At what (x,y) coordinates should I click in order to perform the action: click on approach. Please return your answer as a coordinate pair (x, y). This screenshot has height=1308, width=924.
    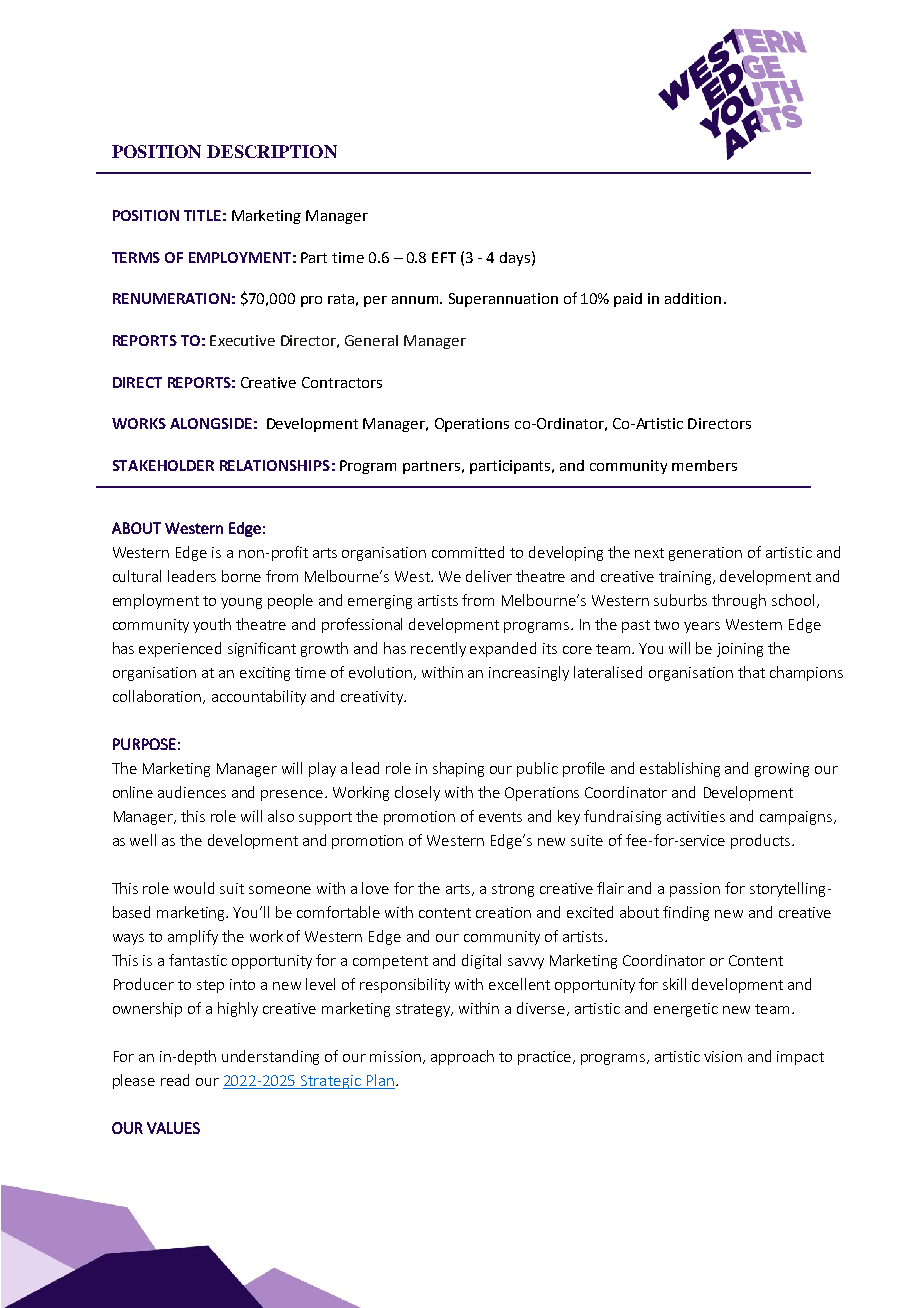
    Looking at the image, I should click on (462, 1057).
